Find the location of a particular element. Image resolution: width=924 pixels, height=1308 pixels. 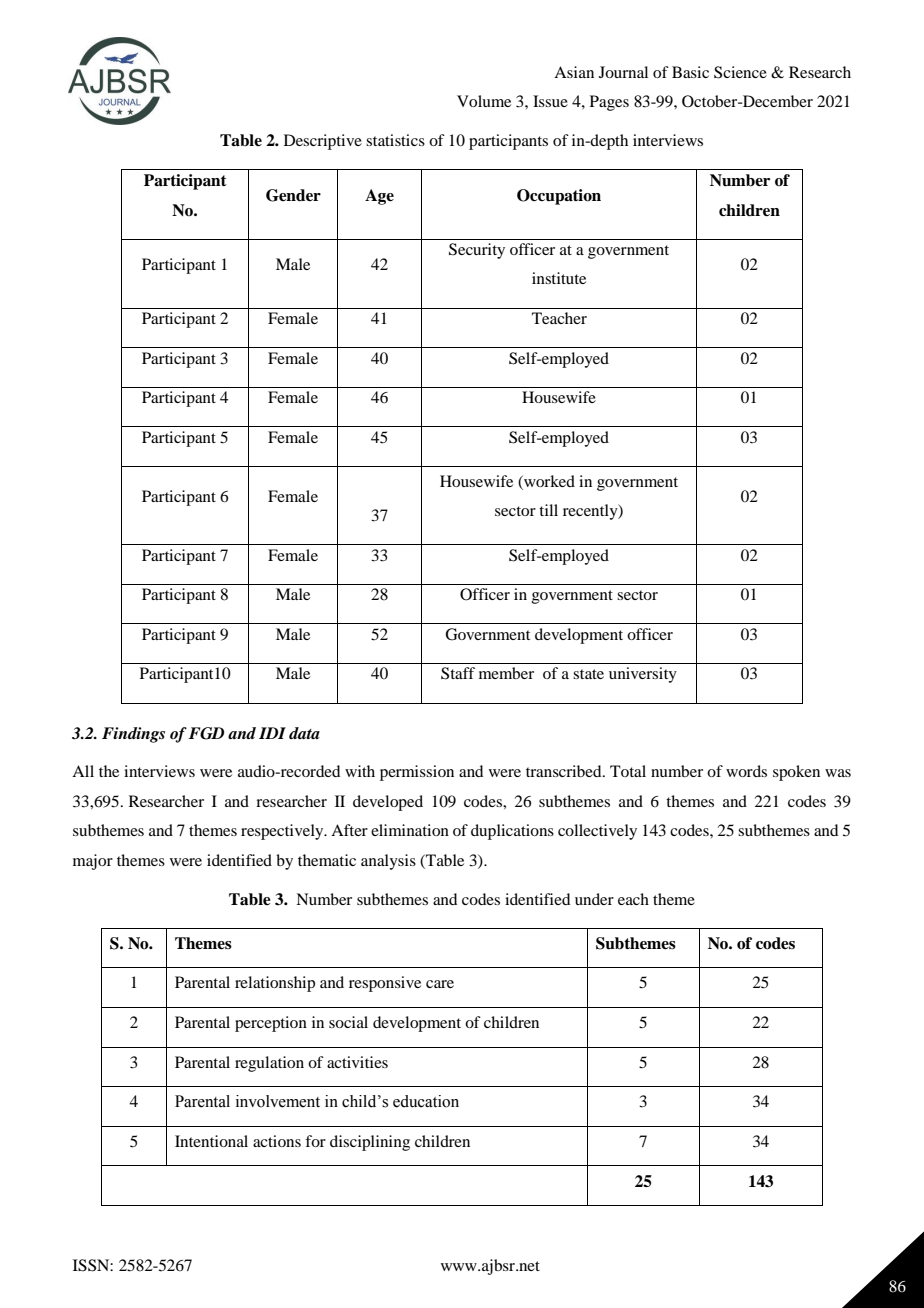

under is located at coordinates (594, 899).
